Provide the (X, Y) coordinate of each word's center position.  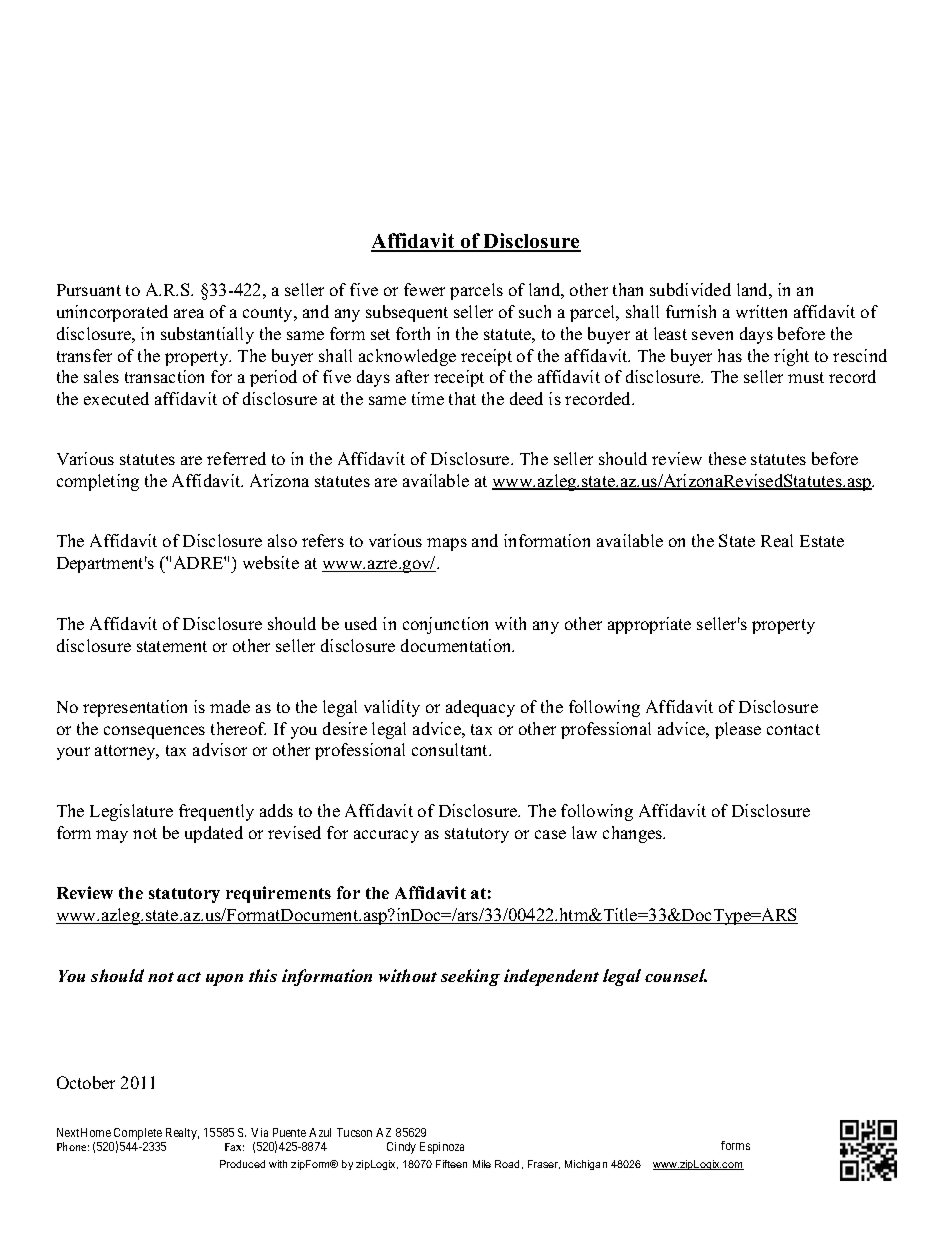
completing (98, 482)
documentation (457, 645)
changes (634, 834)
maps (447, 544)
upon (224, 980)
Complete (138, 1135)
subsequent (407, 313)
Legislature (131, 812)
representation (135, 708)
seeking (470, 977)
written (761, 311)
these (727, 458)
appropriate (649, 625)
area (189, 313)
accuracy (386, 836)
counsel (676, 975)
